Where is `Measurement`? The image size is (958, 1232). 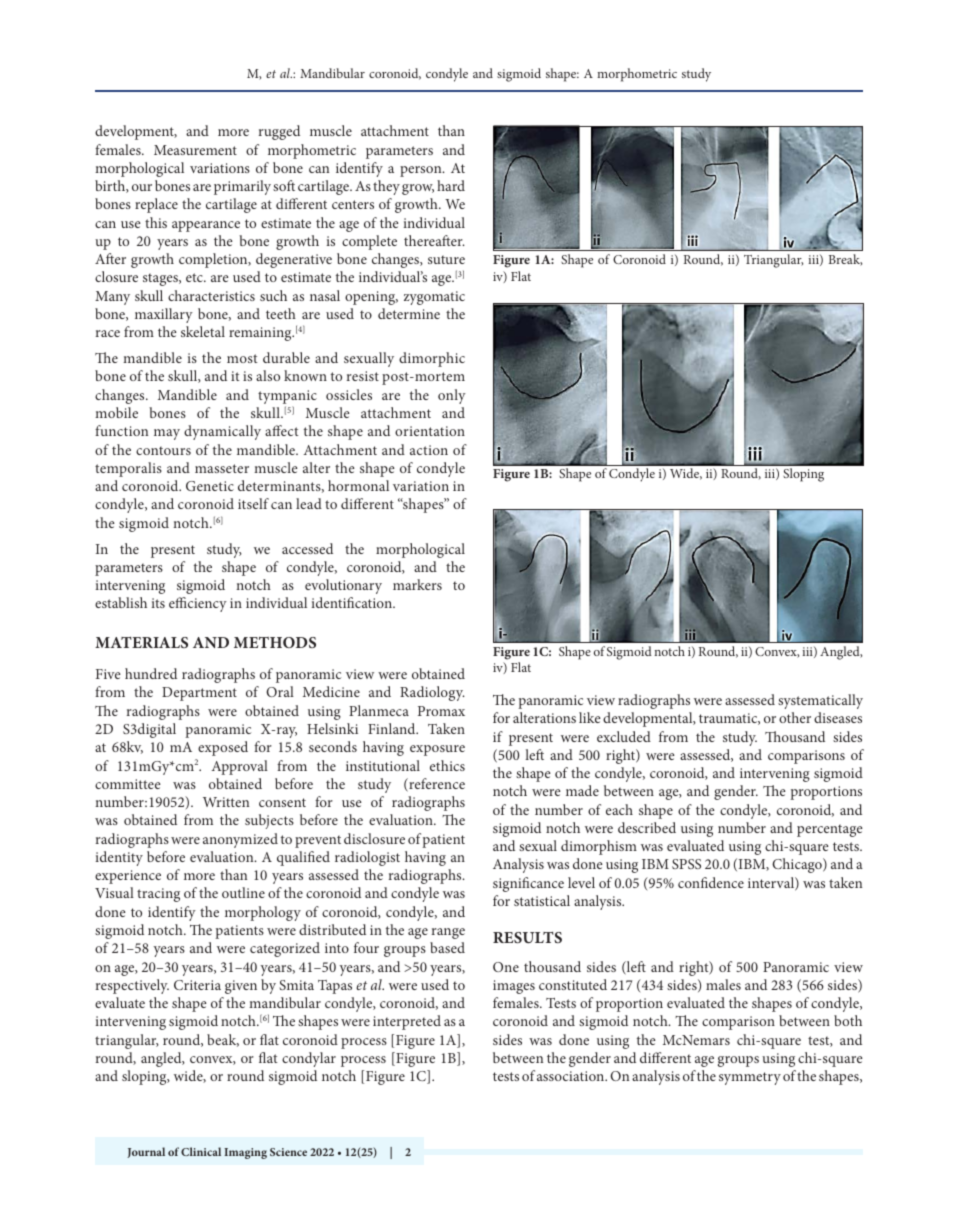
Measurement is located at coordinates (195, 150).
